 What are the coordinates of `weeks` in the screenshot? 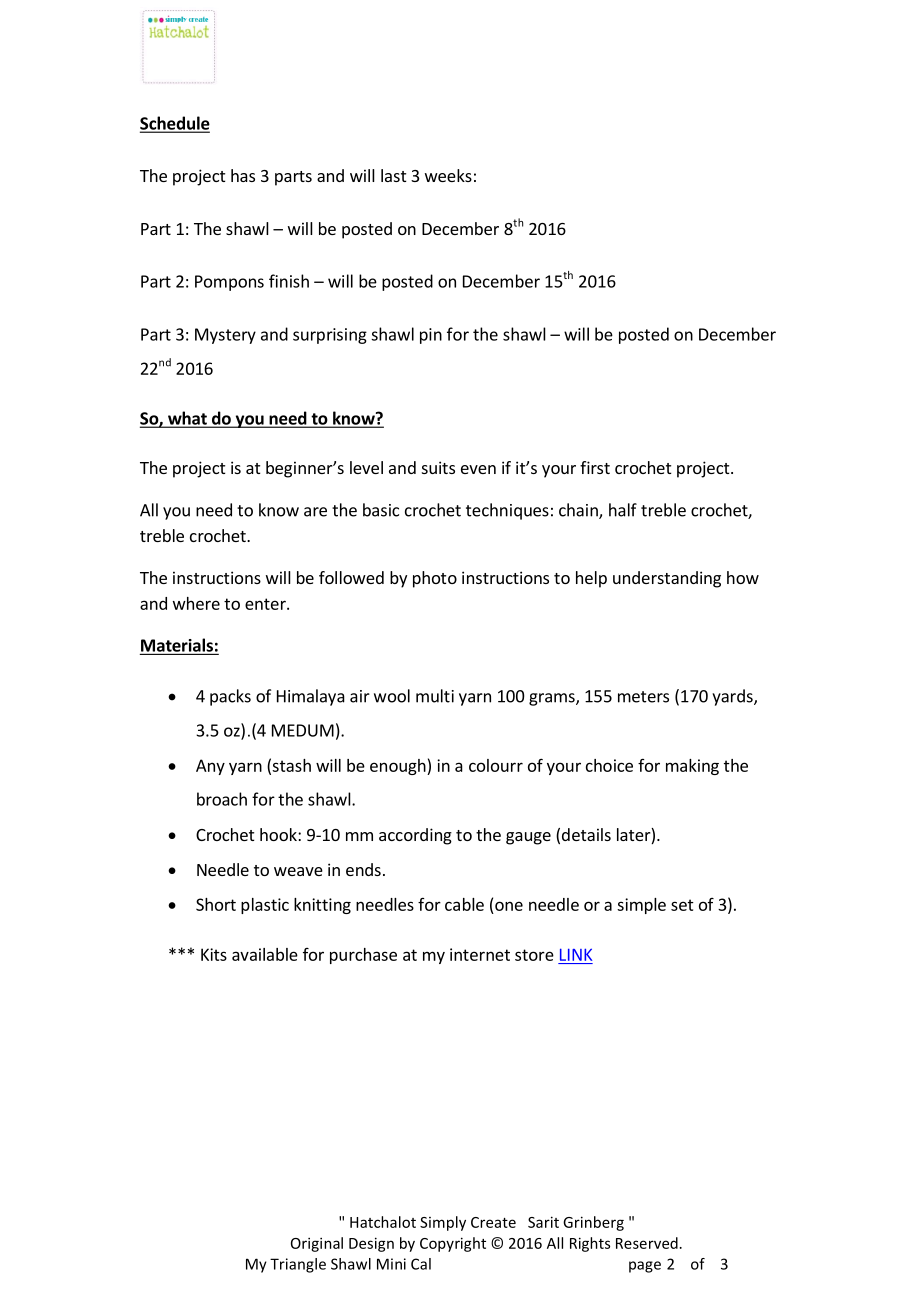 It's located at (448, 175).
